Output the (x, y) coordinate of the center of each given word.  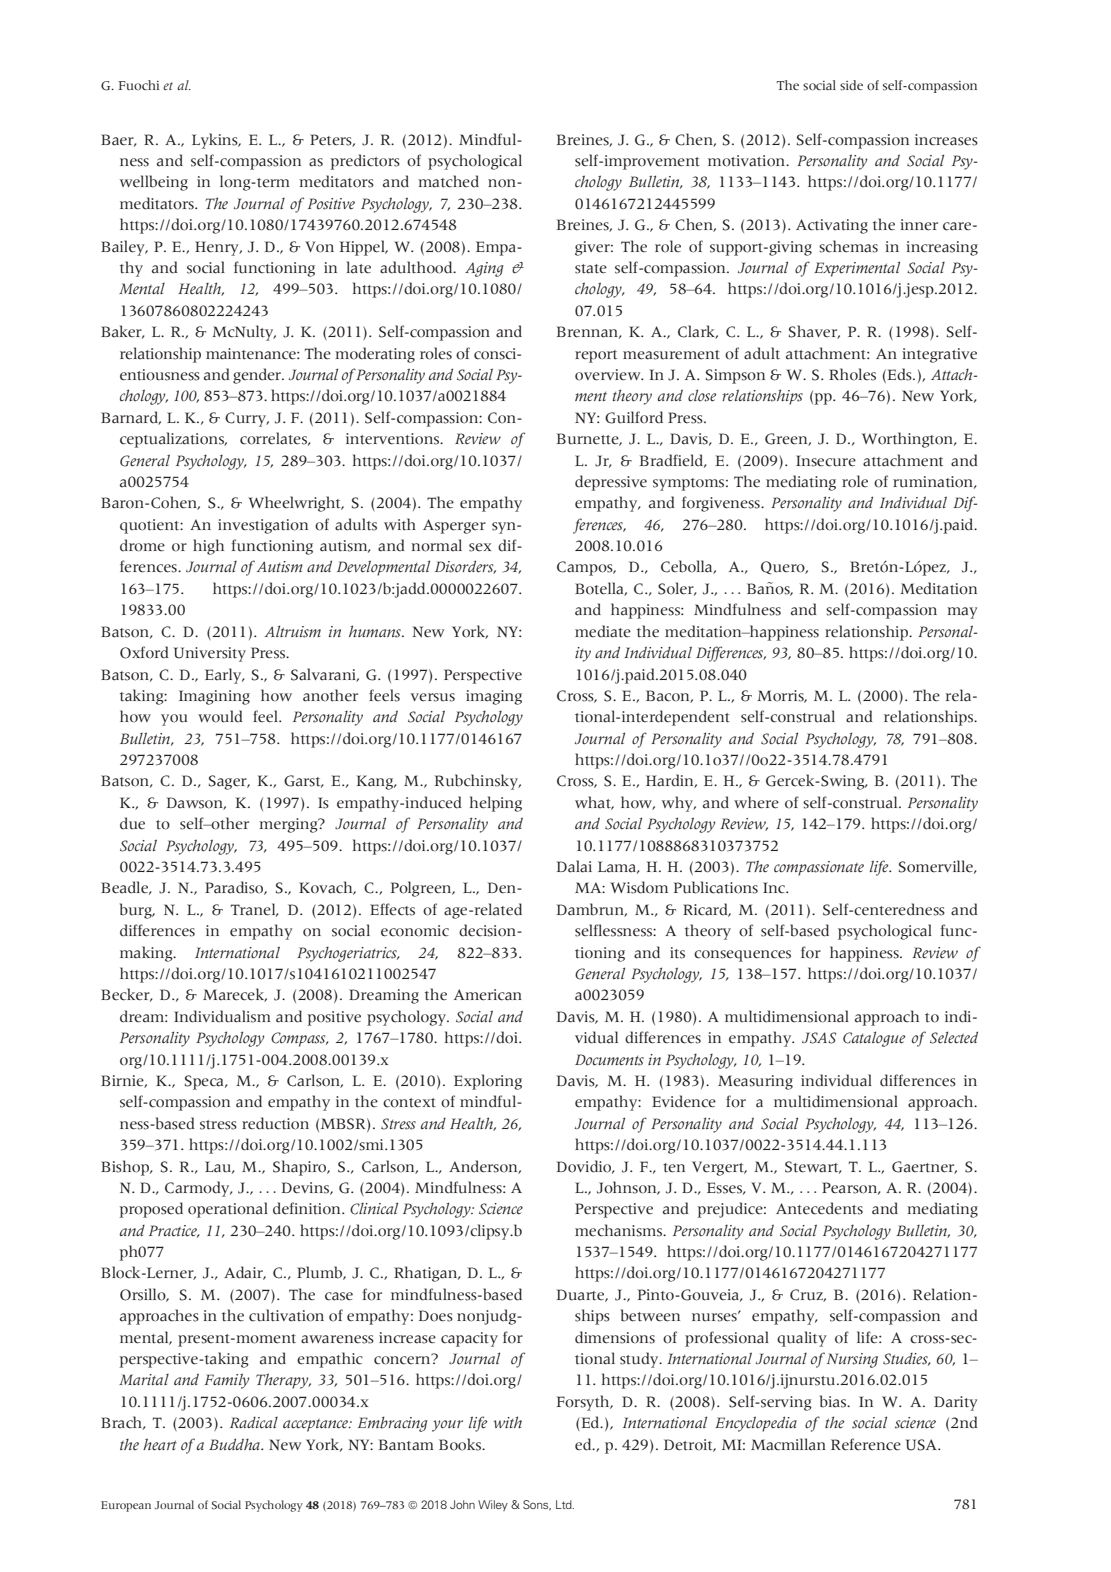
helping (496, 804)
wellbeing (154, 183)
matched (448, 181)
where (756, 802)
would (220, 716)
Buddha (235, 1444)
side (851, 85)
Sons (537, 1505)
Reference (866, 1444)
